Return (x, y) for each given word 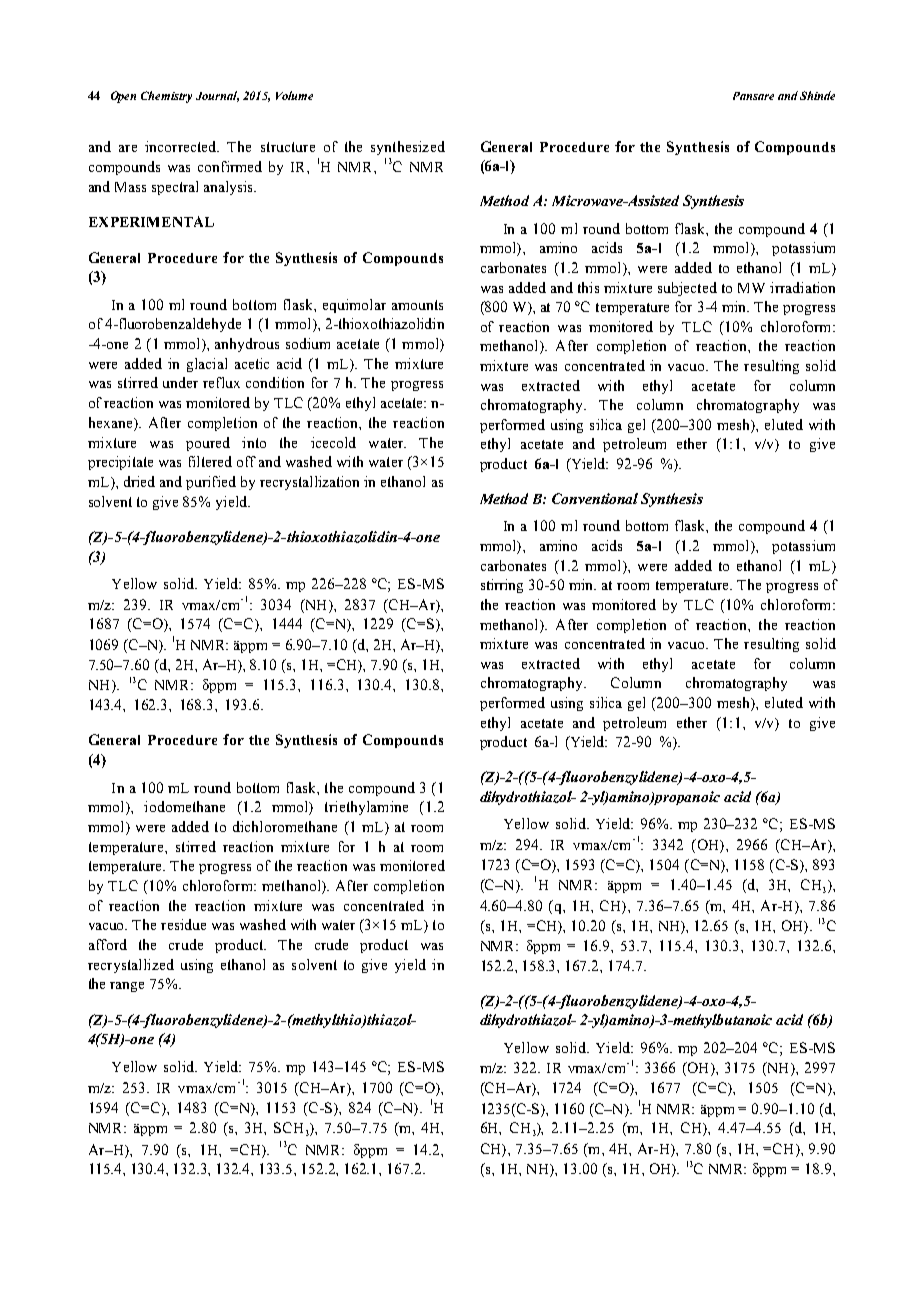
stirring (502, 586)
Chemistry (166, 97)
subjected (687, 289)
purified (211, 483)
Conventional (595, 498)
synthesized (408, 148)
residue (183, 924)
